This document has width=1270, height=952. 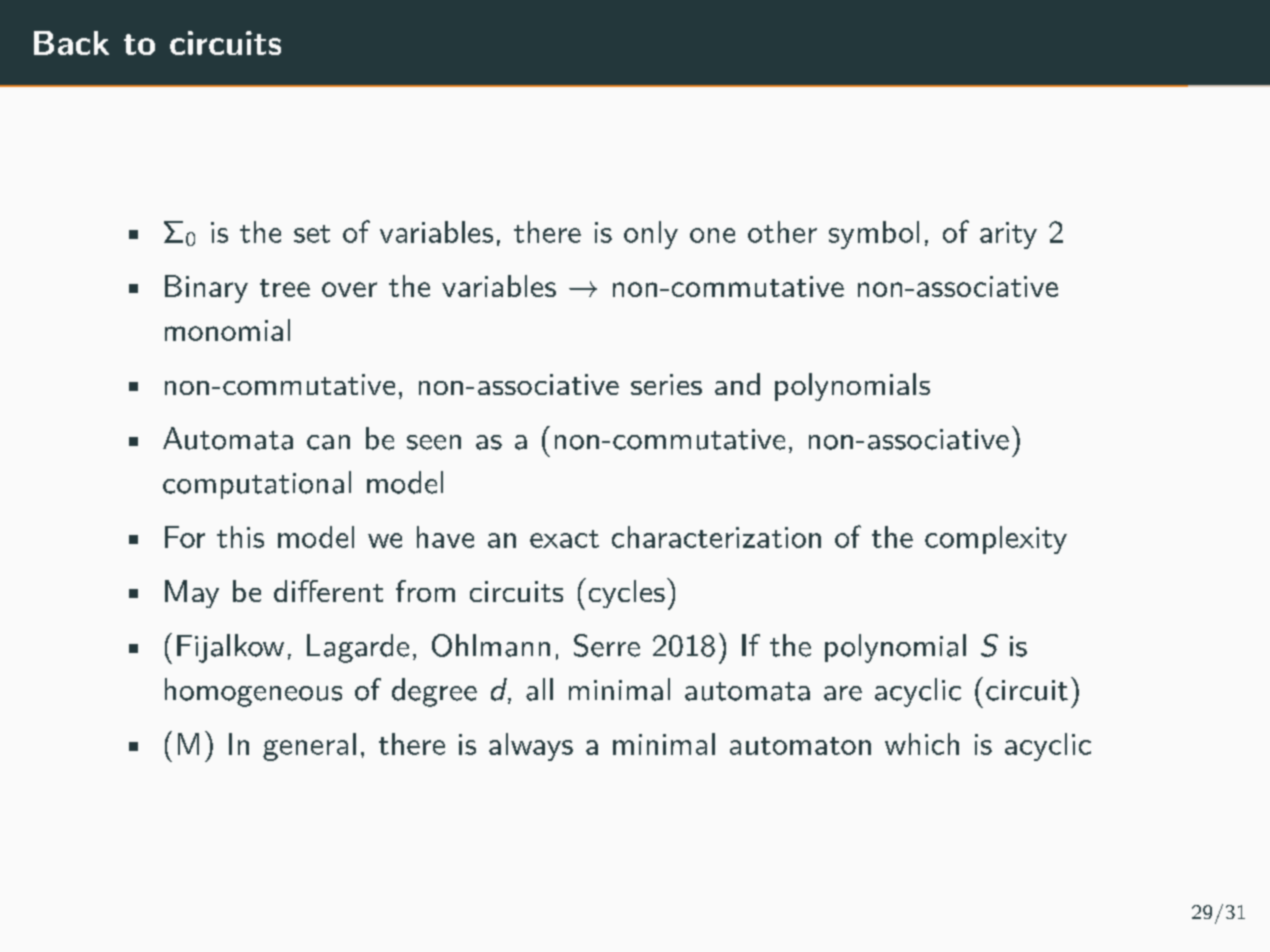 What do you see at coordinates (651, 235) in the document?
I see `only` at bounding box center [651, 235].
